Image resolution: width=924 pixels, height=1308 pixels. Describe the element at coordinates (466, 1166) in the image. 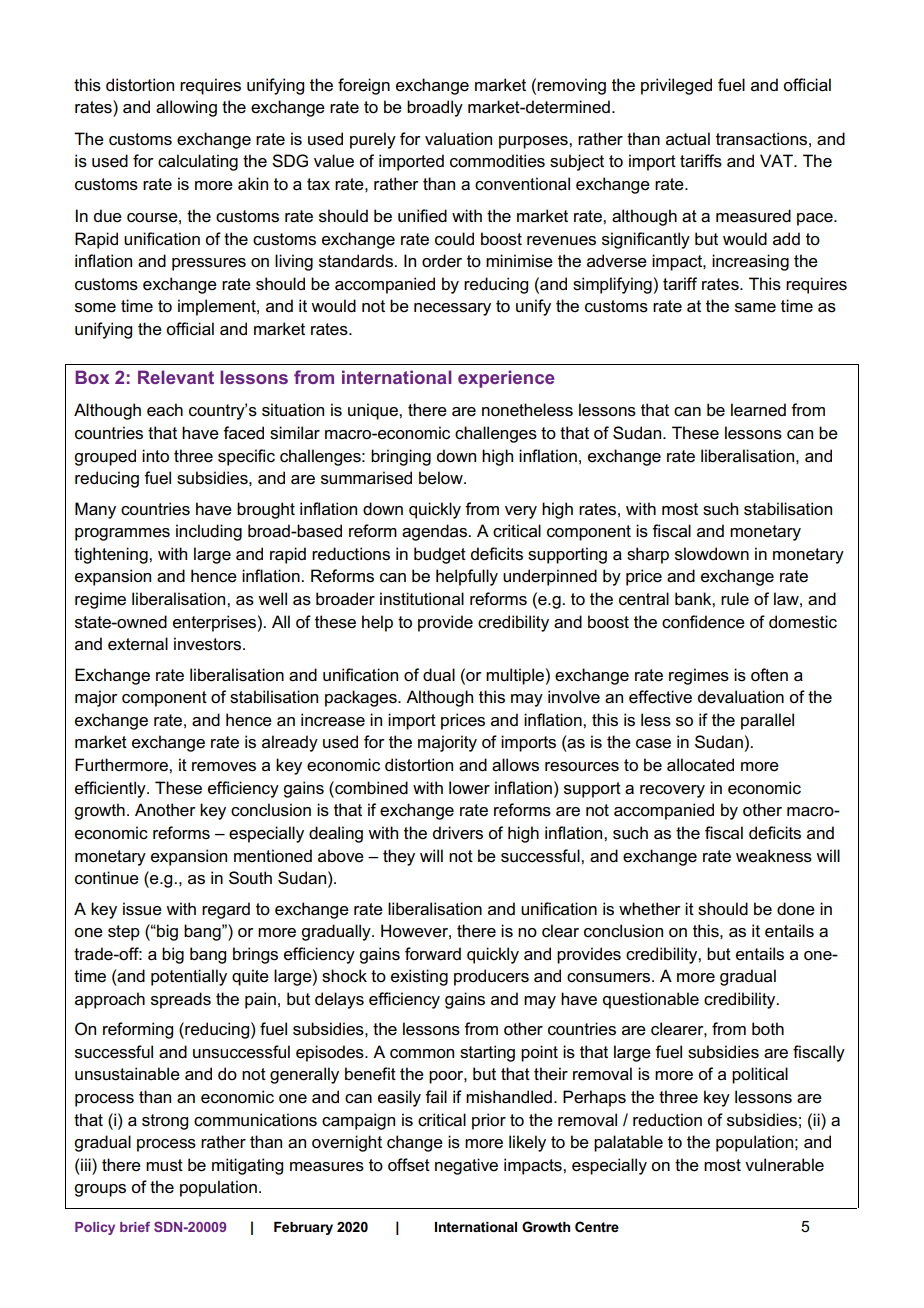

I see `negative` at that location.
